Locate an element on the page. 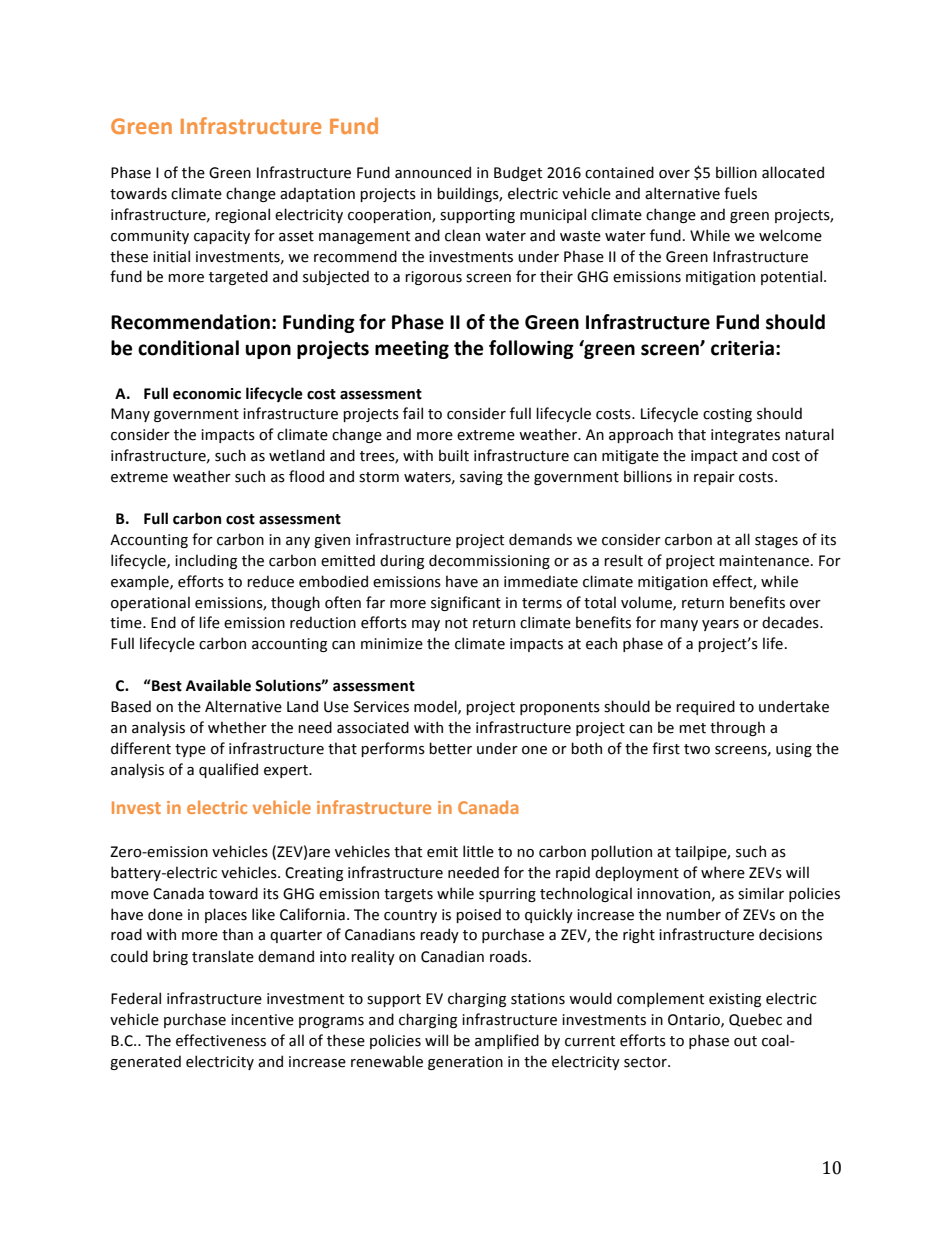 This page has height=1233, width=952. incentive is located at coordinates (262, 1020).
